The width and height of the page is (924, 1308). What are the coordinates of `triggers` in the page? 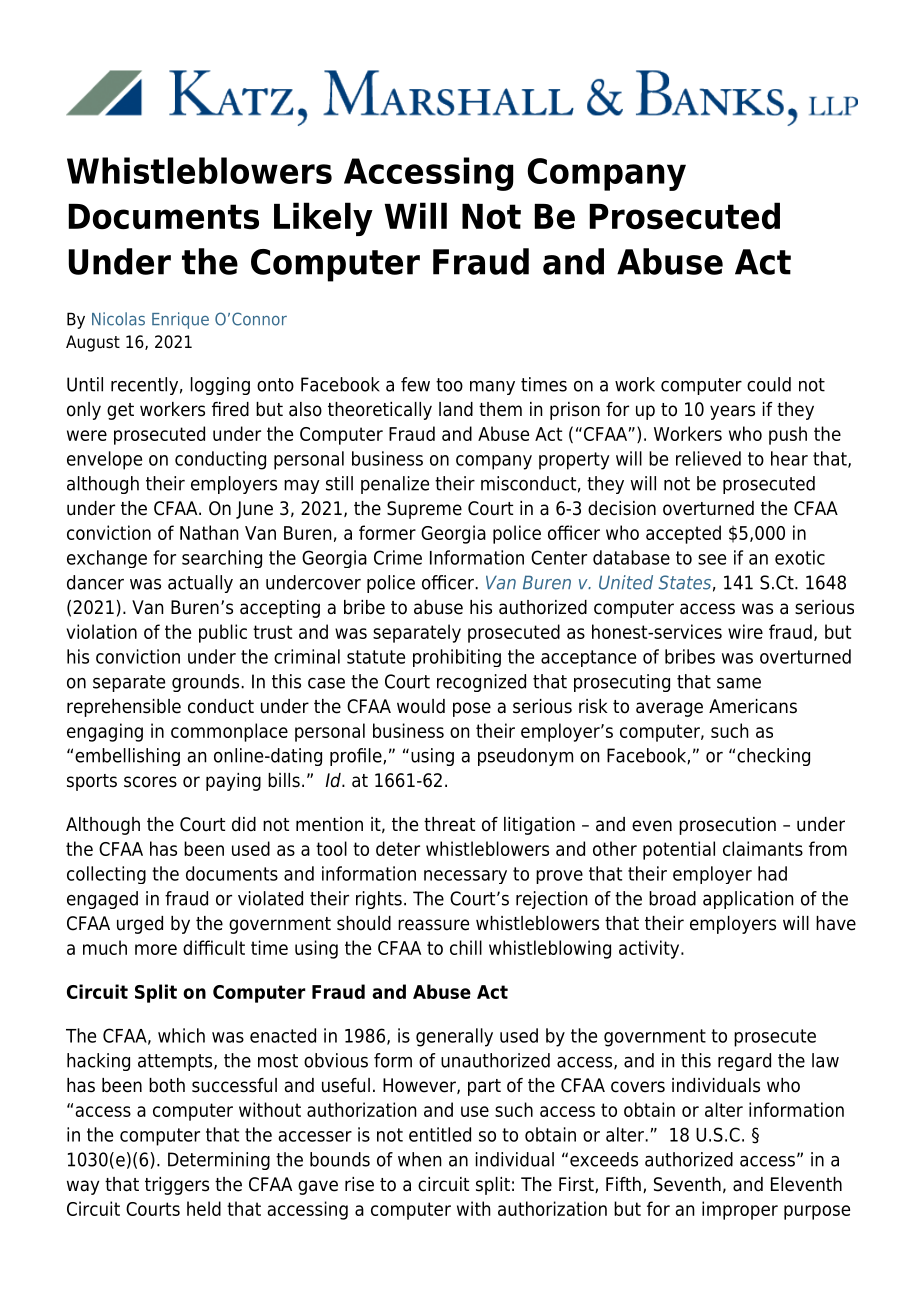 It's located at (177, 1186).
